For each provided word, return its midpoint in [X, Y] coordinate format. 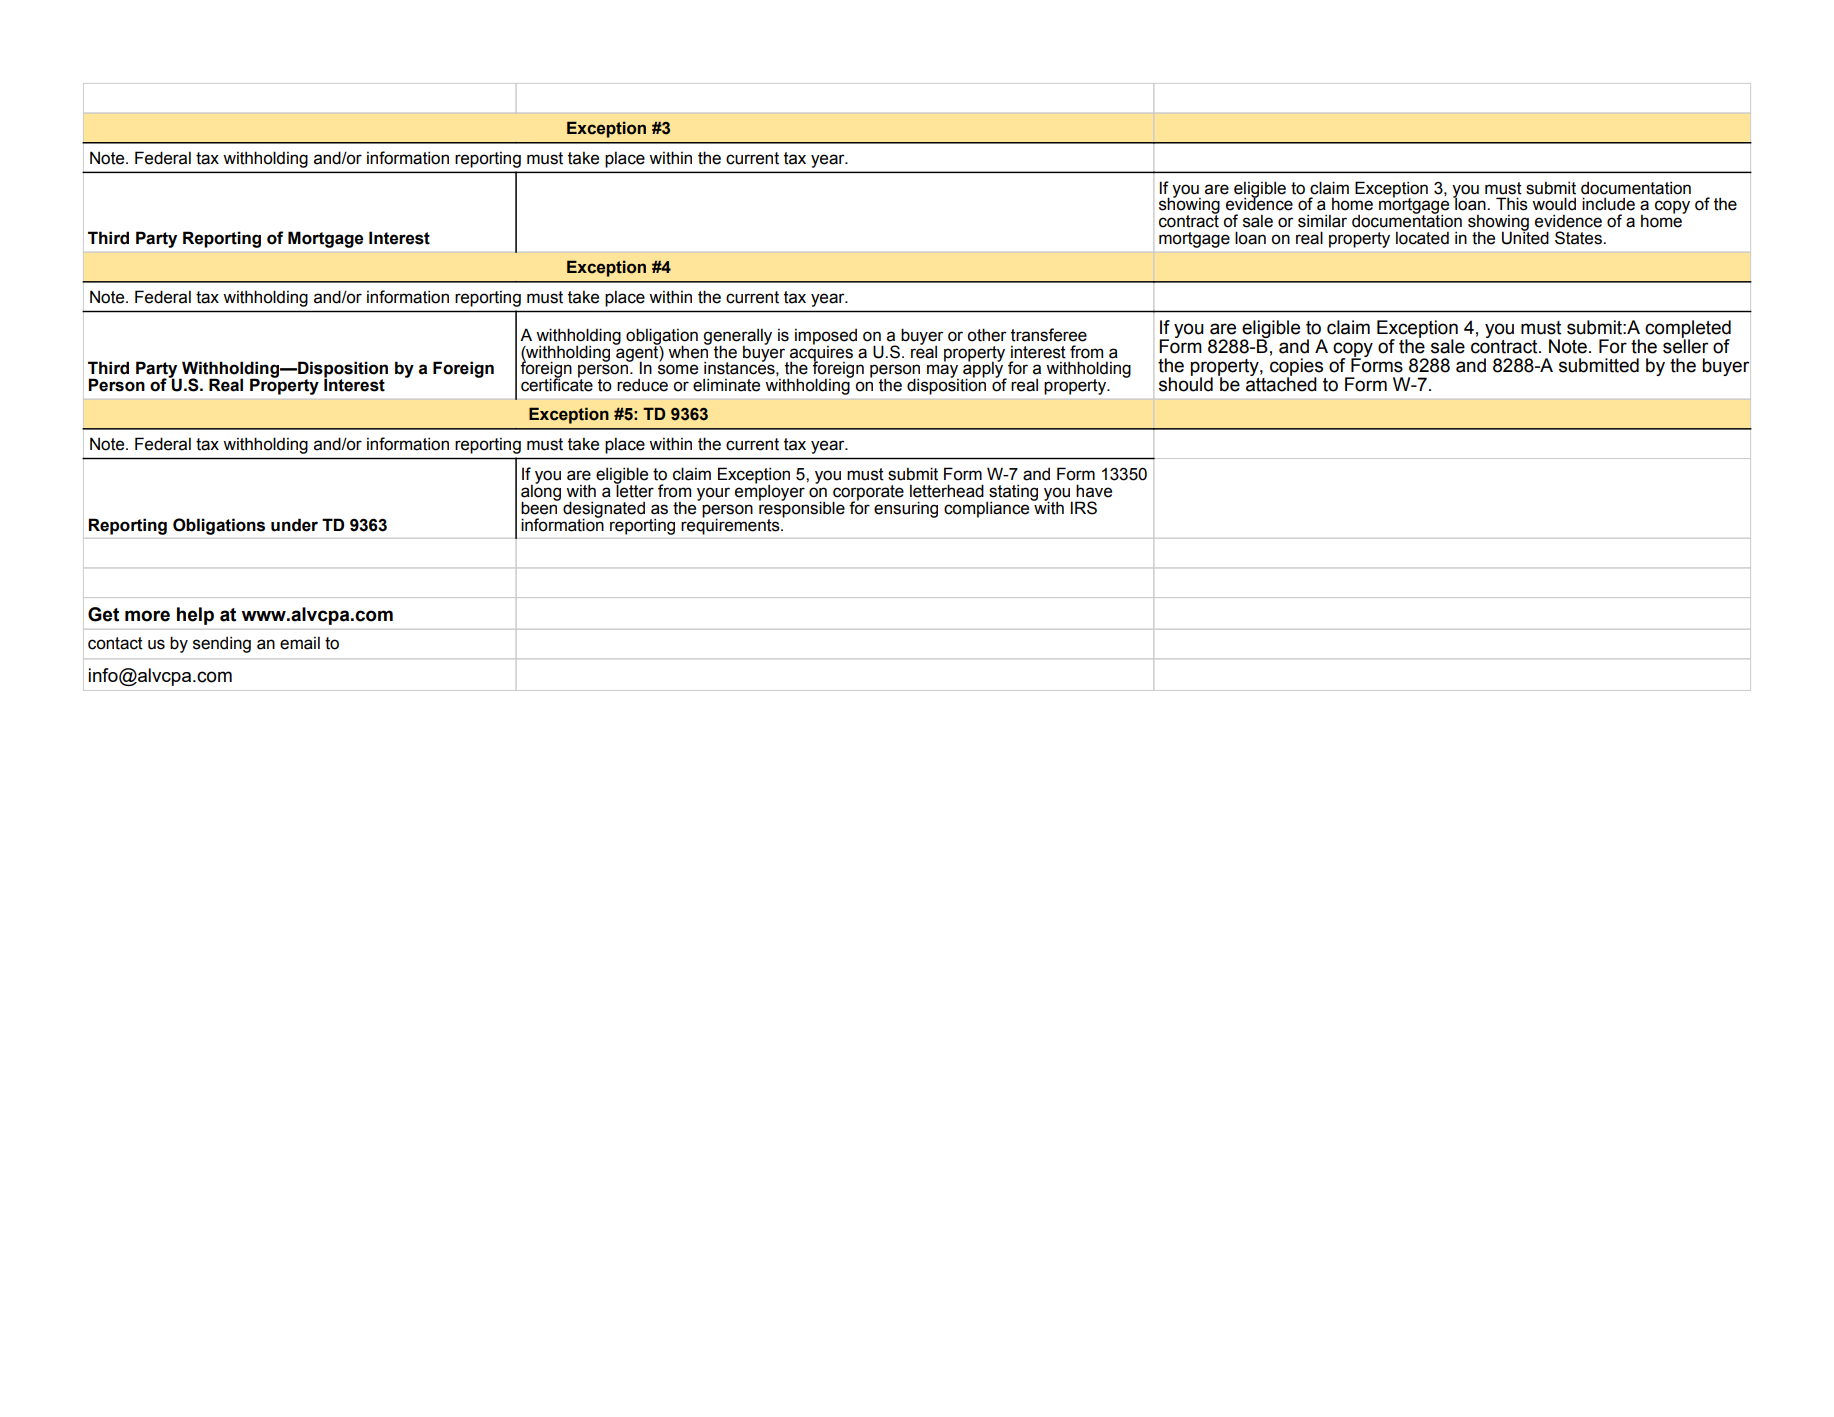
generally [737, 337]
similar [1322, 221]
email [300, 643]
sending [222, 644]
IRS [1083, 508]
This [1512, 204]
